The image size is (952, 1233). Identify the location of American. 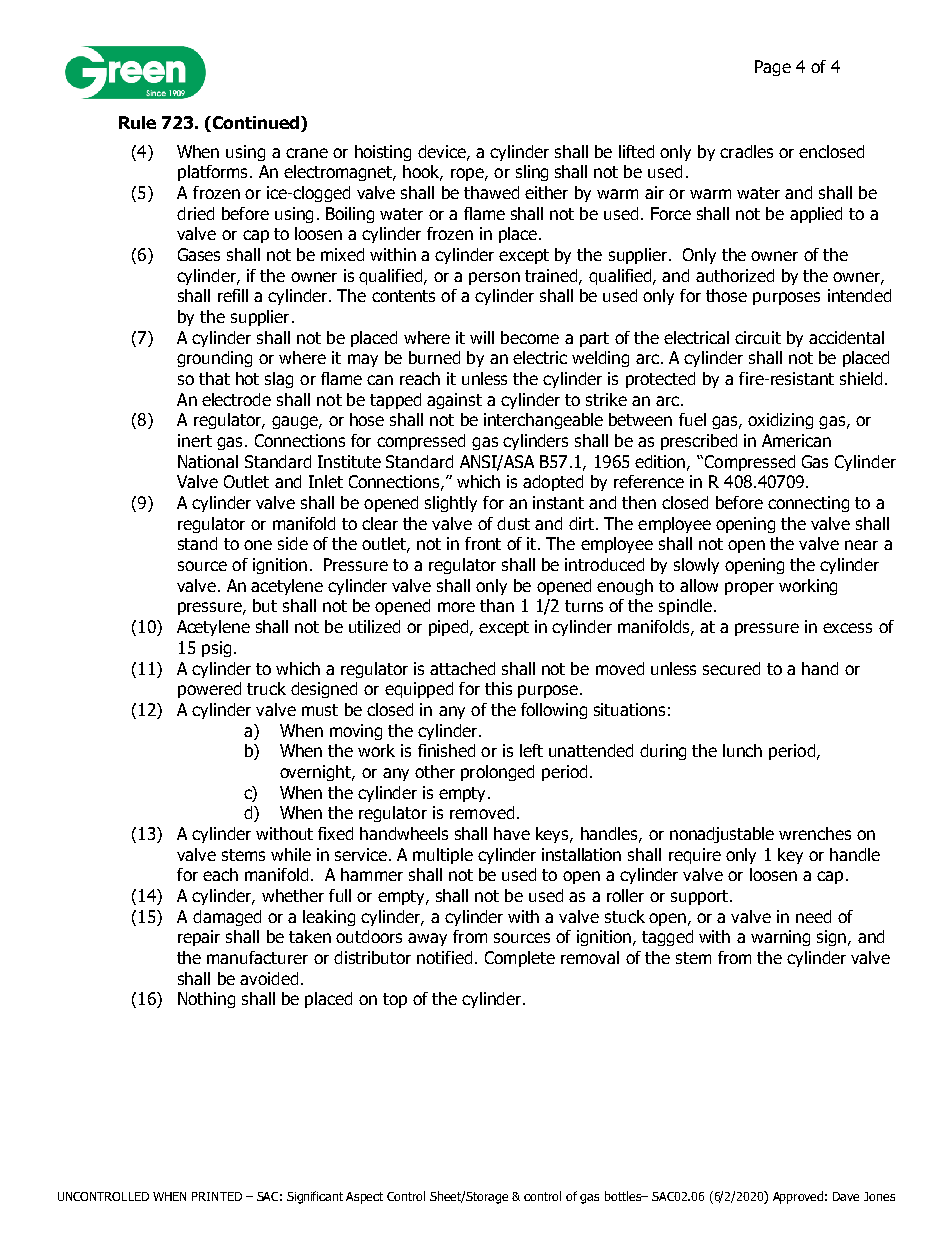
(796, 440).
